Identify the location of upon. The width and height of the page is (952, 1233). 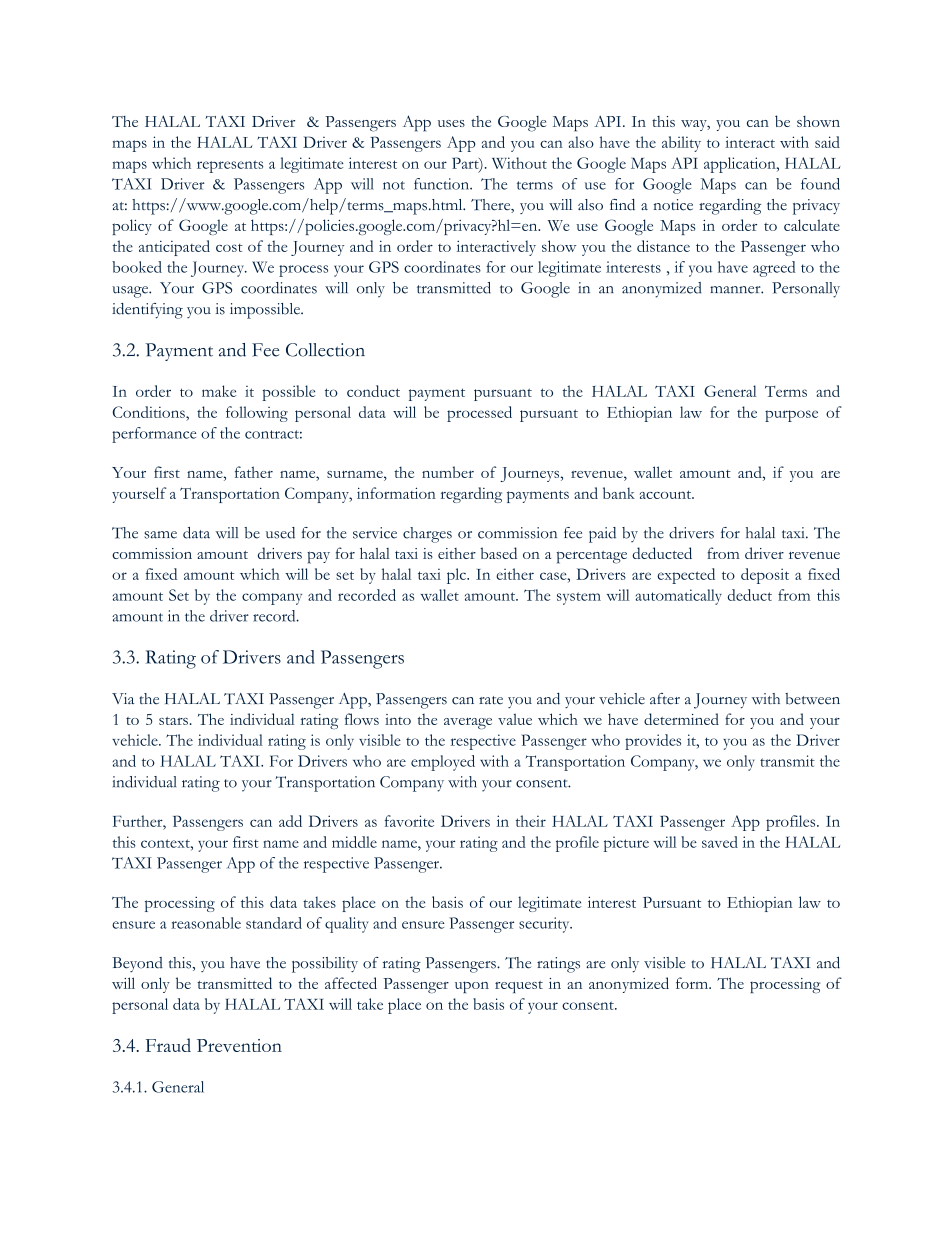
(472, 987).
